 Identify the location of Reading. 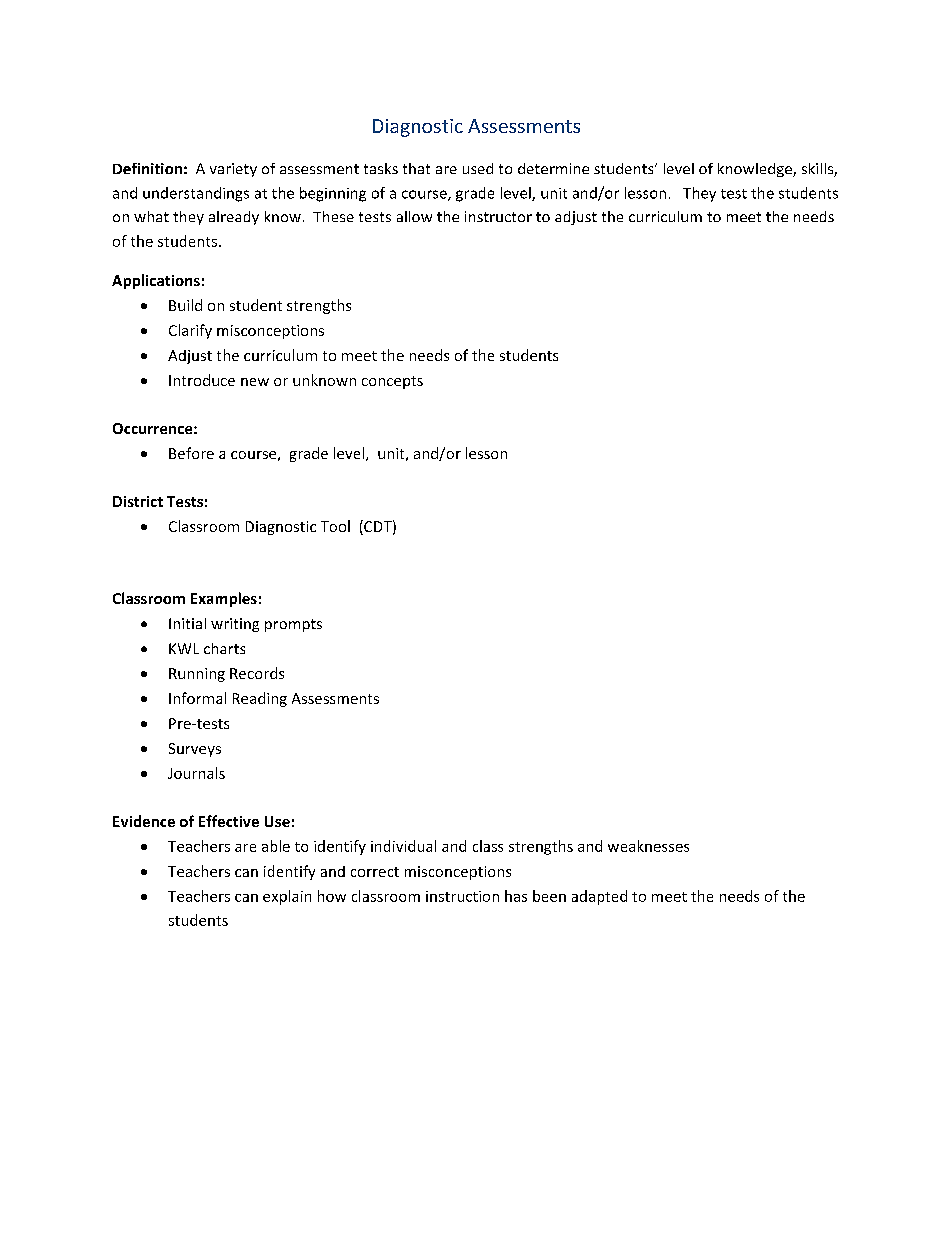
(260, 699).
